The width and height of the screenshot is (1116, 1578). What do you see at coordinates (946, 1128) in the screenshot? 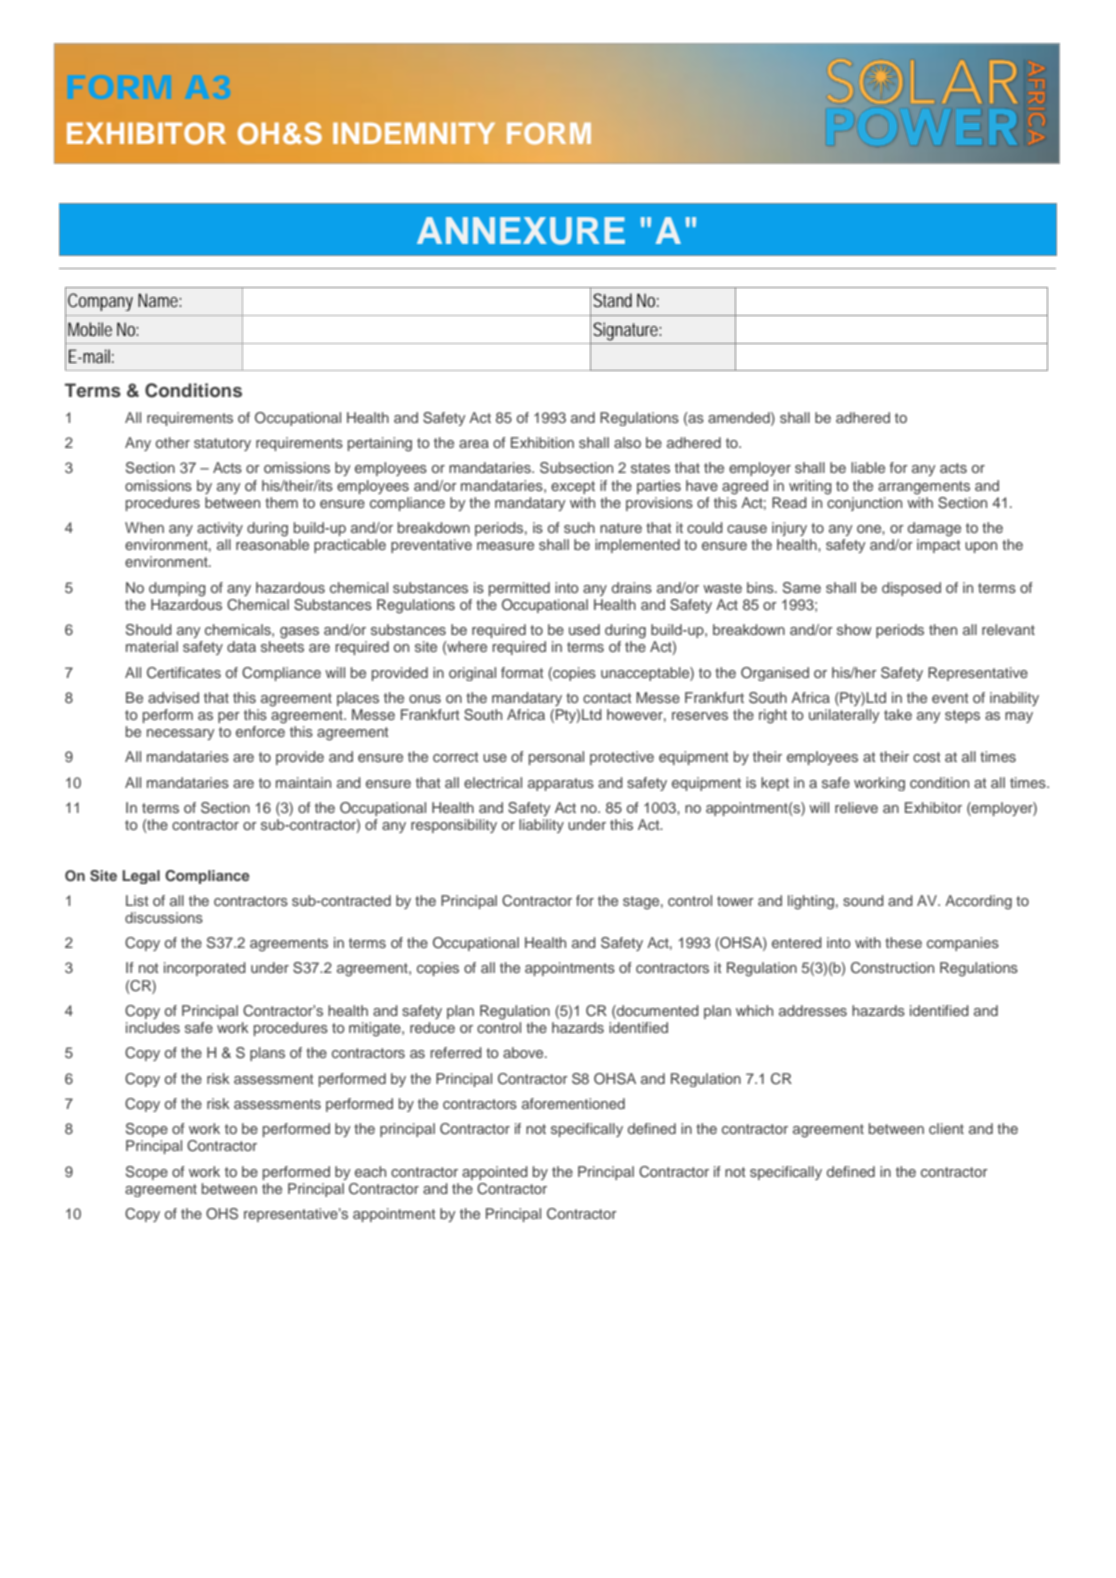
I see `client` at bounding box center [946, 1128].
